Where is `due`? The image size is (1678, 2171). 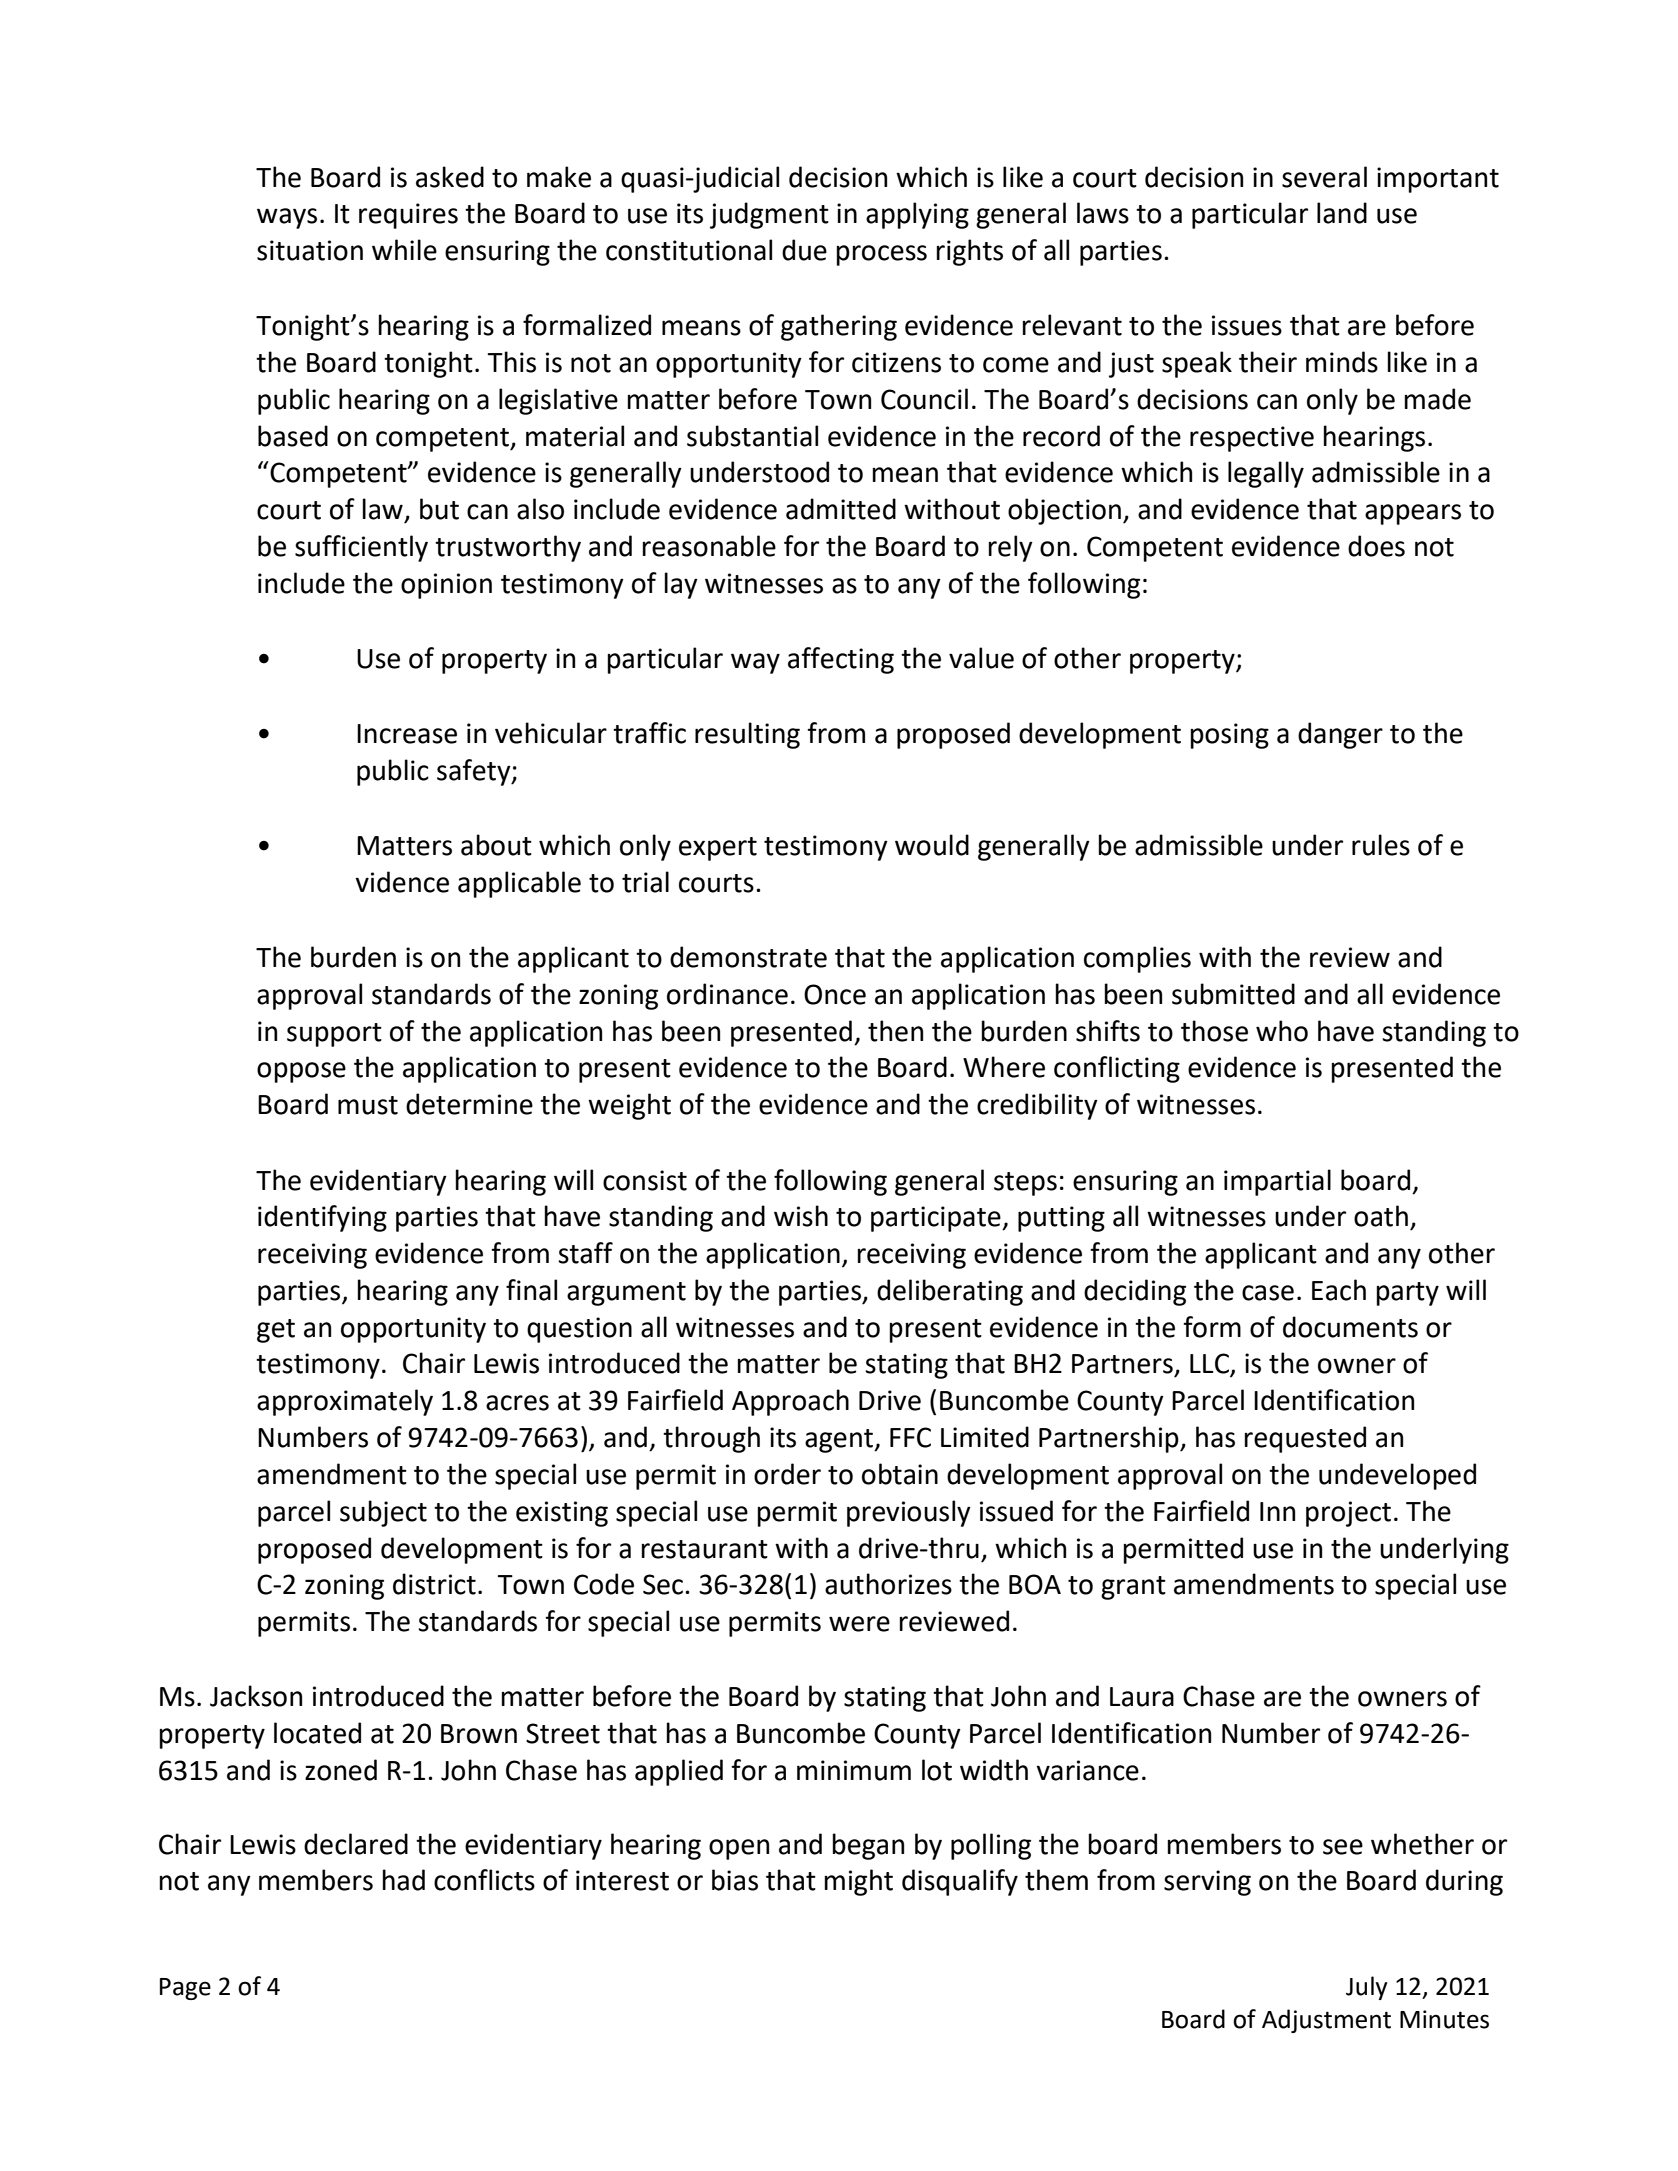
due is located at coordinates (804, 250).
